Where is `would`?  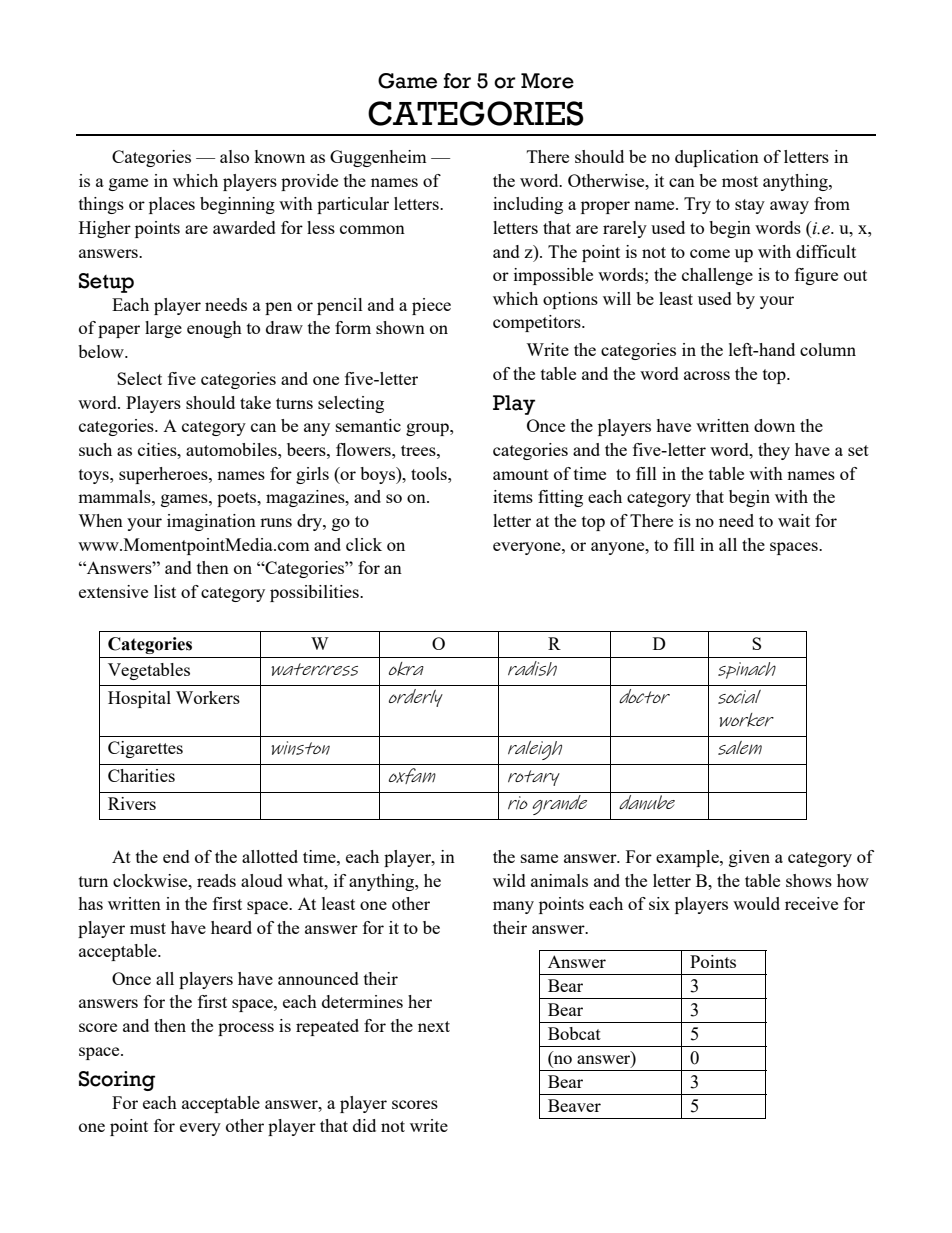 would is located at coordinates (756, 903).
